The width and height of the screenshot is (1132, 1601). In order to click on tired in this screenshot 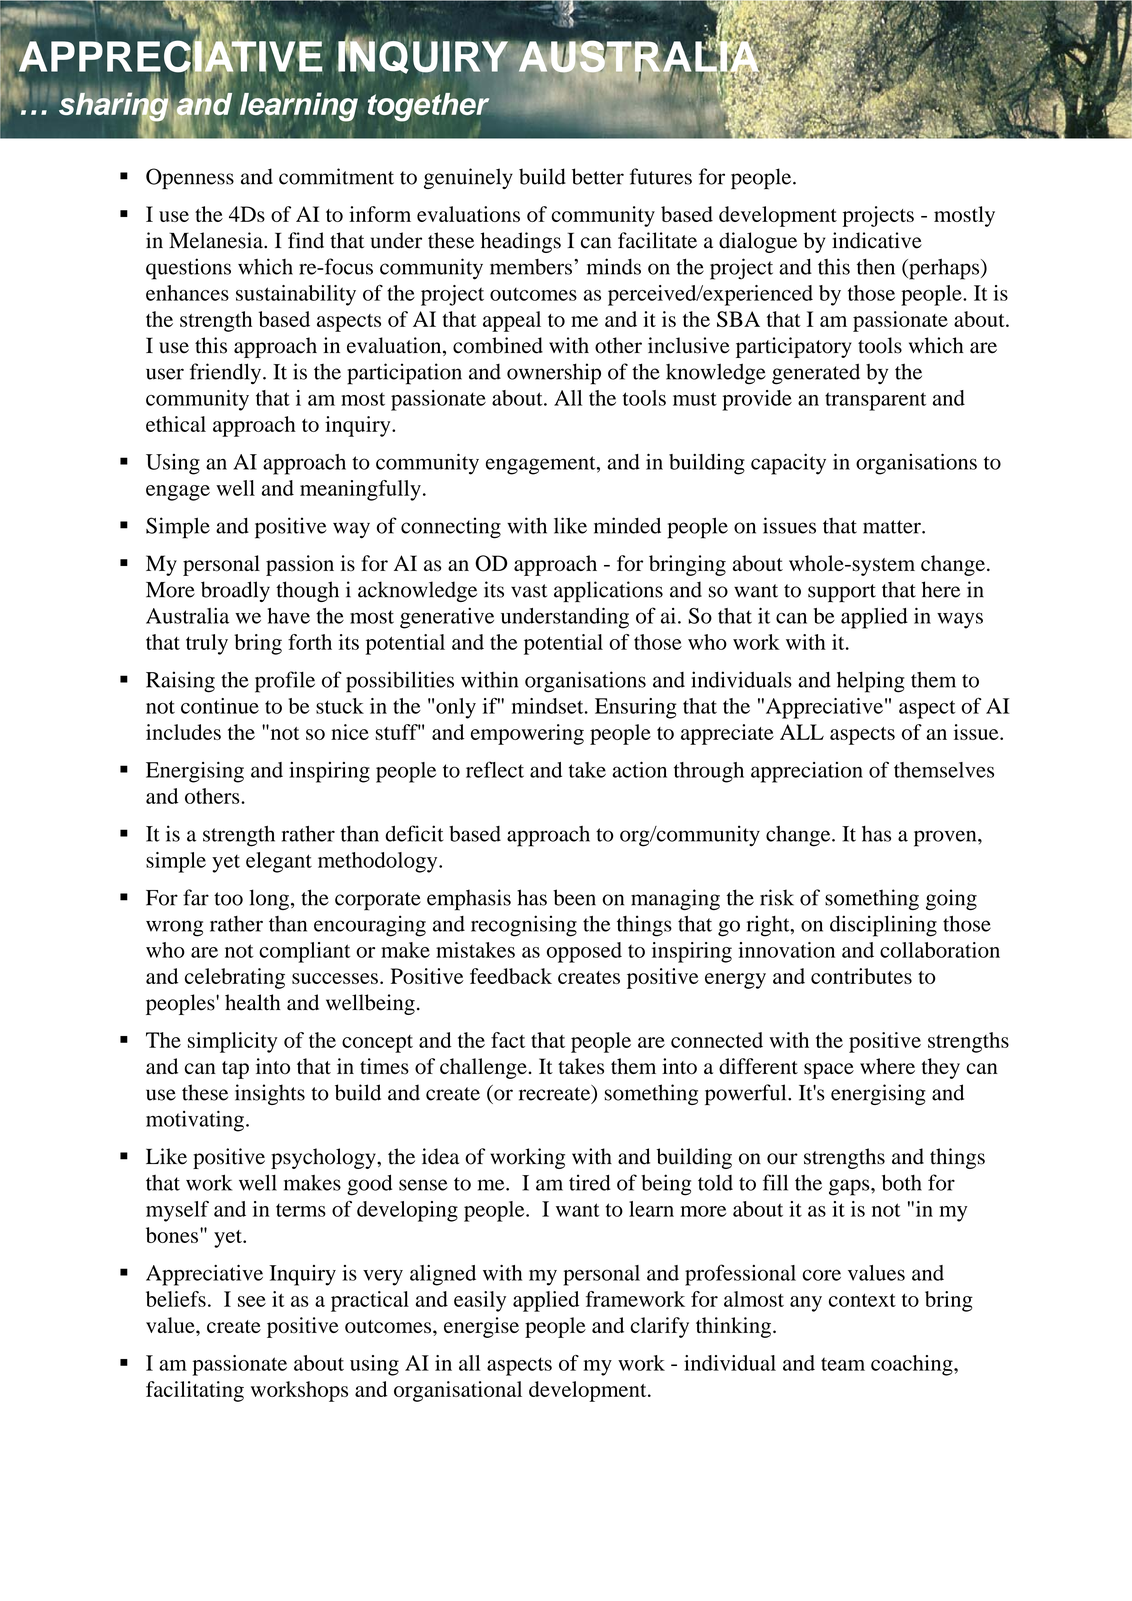, I will do `click(590, 1182)`.
